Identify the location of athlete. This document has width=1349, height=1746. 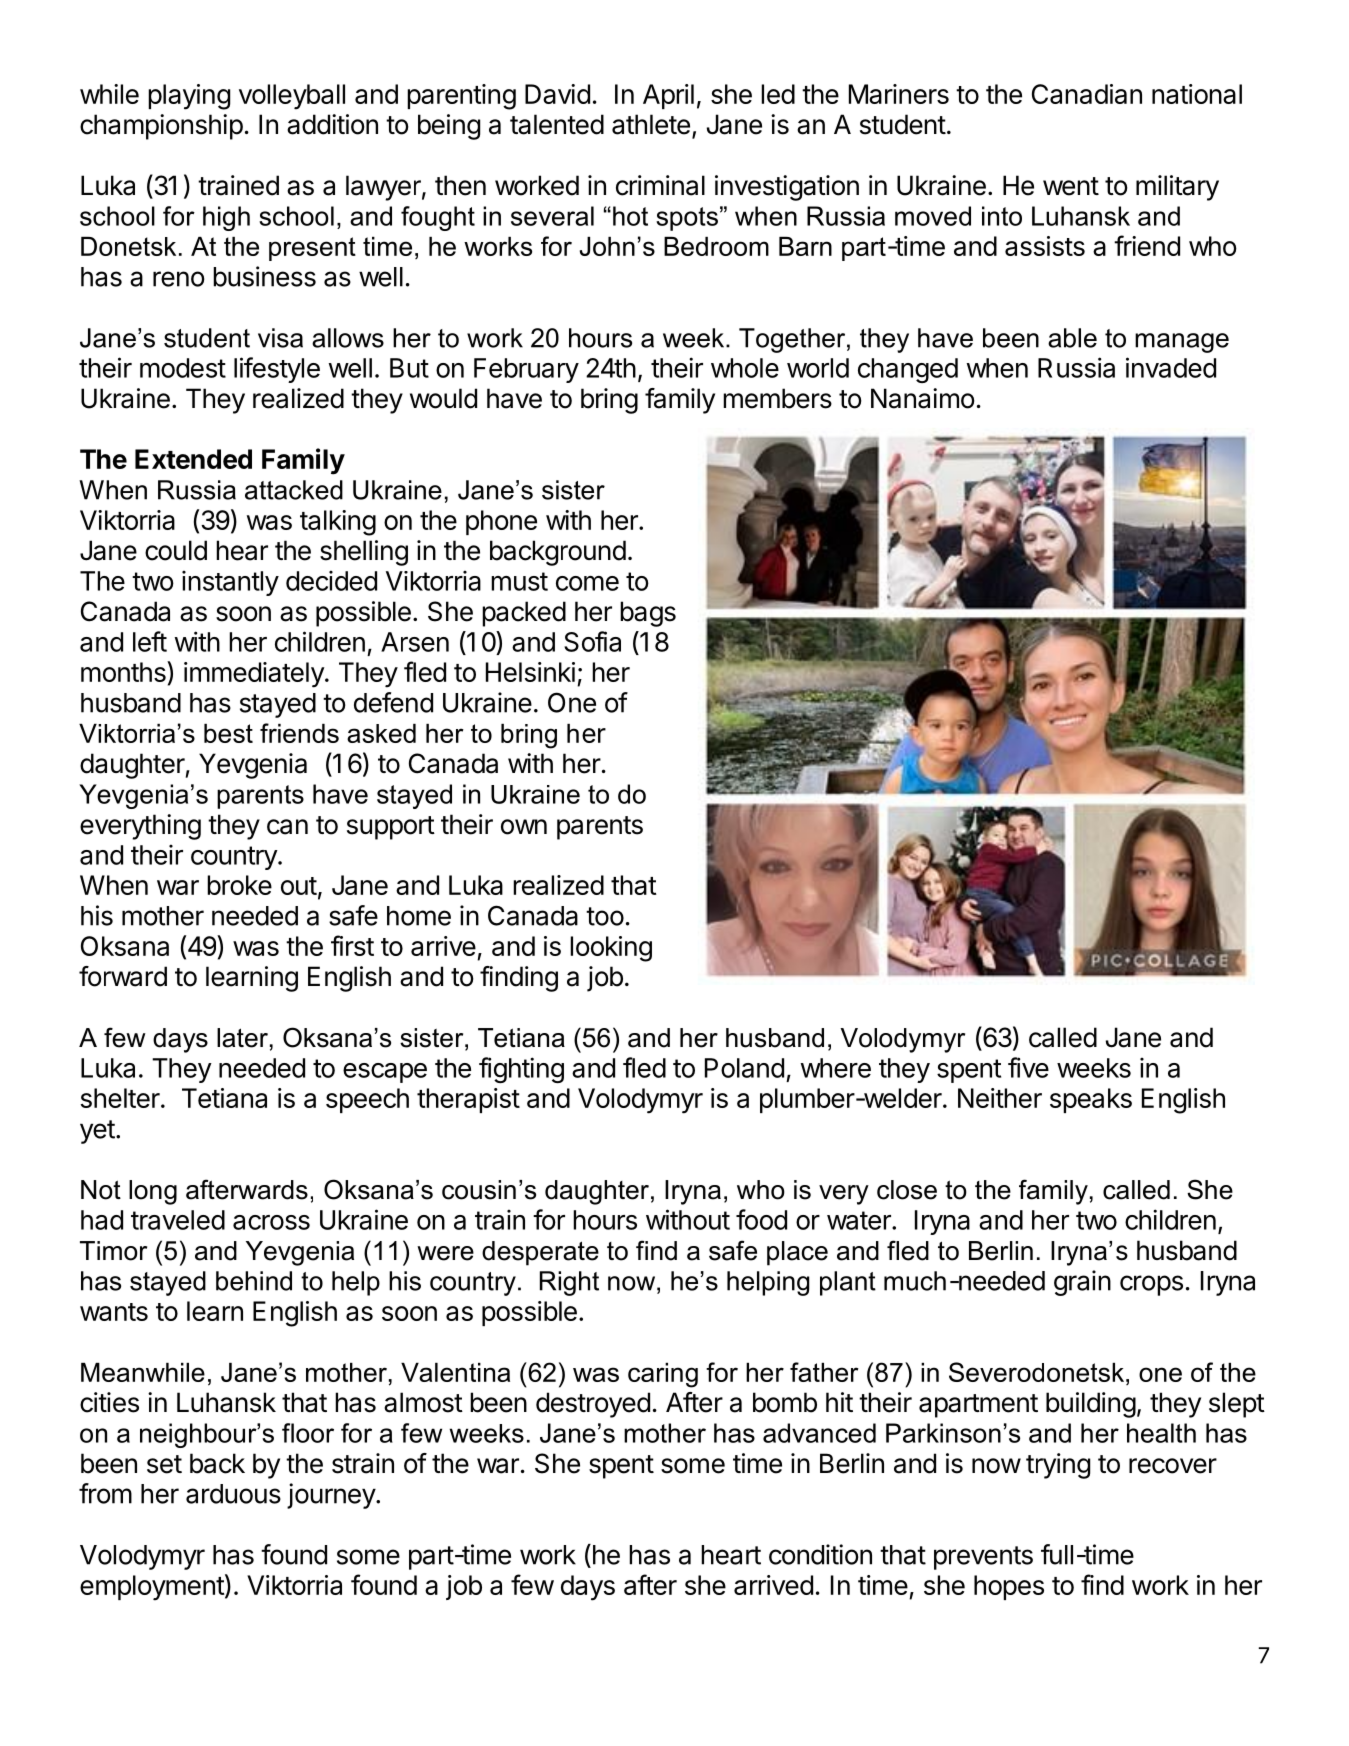
(651, 124).
